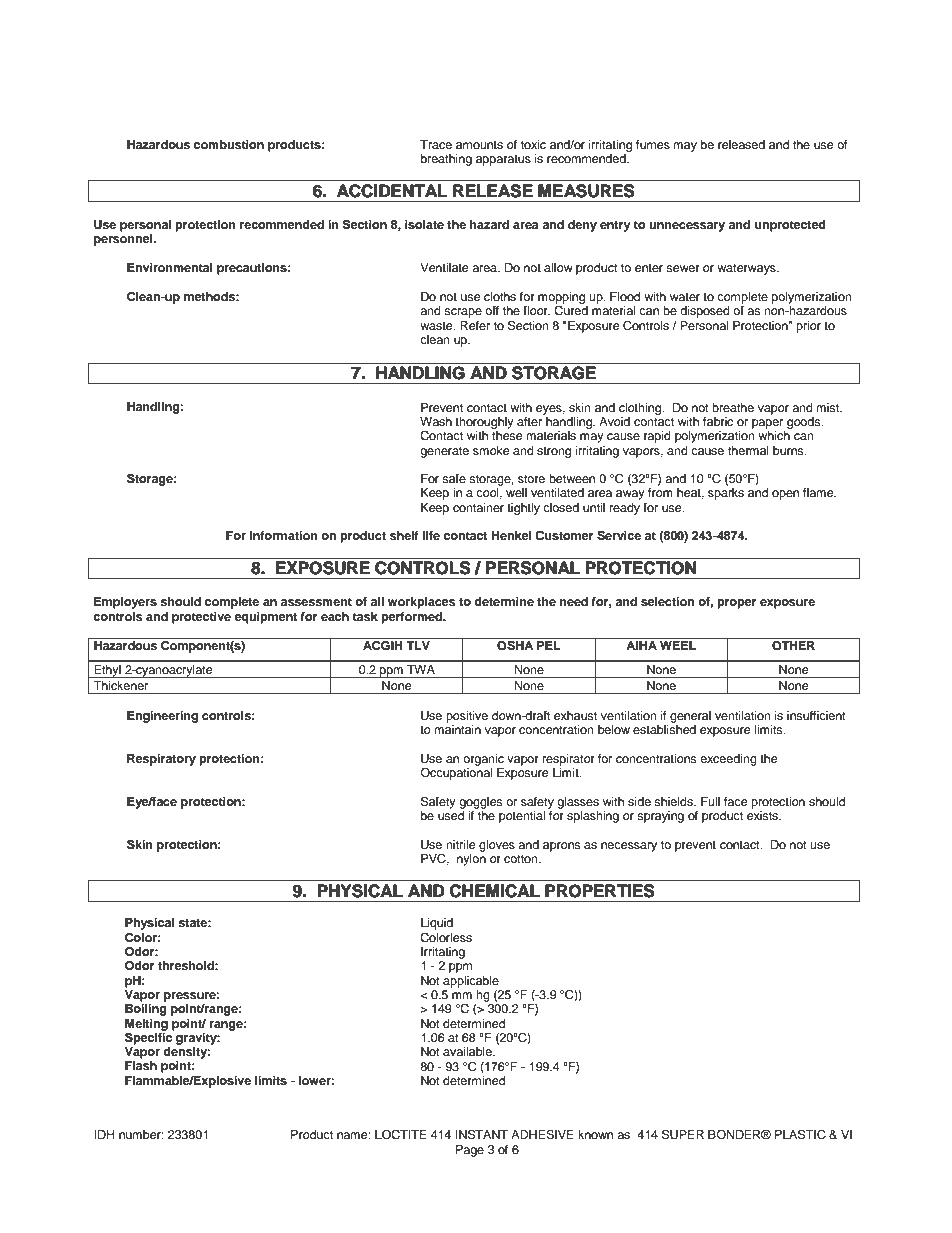 The image size is (952, 1233). Describe the element at coordinates (481, 1134) in the image. I see `INSTANT` at that location.
